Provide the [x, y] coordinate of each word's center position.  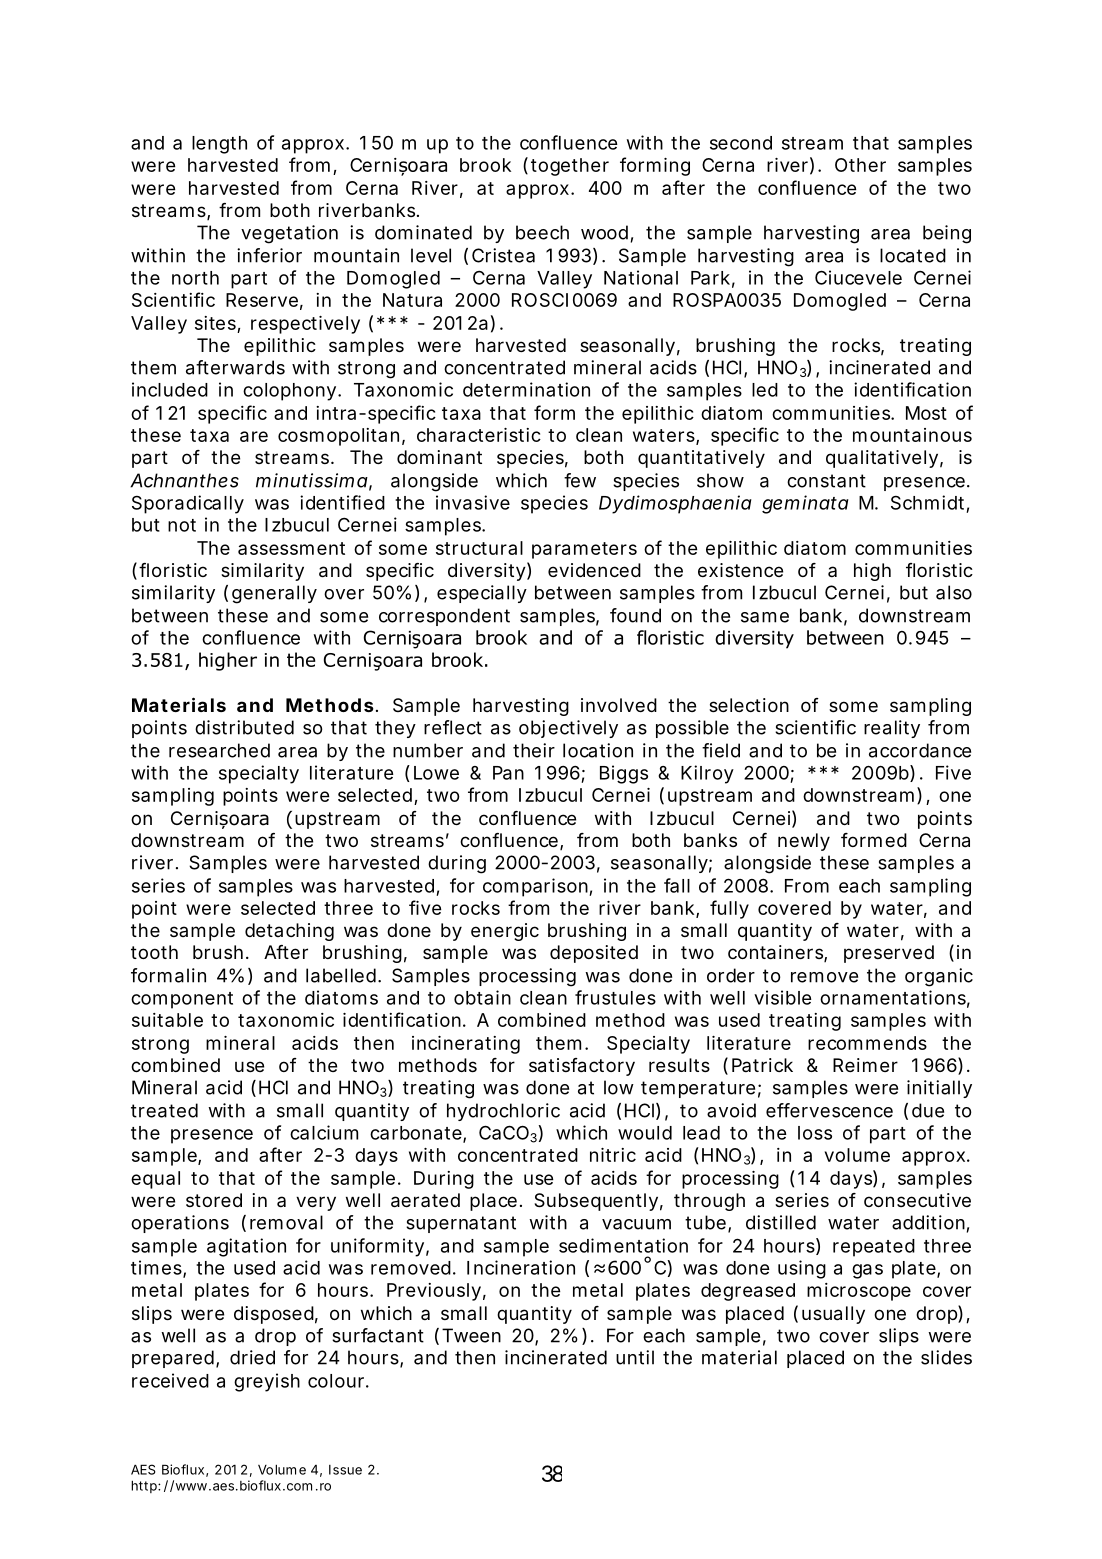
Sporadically [188, 504]
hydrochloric [503, 1112]
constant [826, 481]
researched [219, 750]
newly [804, 842]
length [219, 145]
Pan [508, 773]
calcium [324, 1132]
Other [860, 165]
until [635, 1357]
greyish [267, 1382]
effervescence [829, 1110]
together [570, 167]
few [580, 480]
